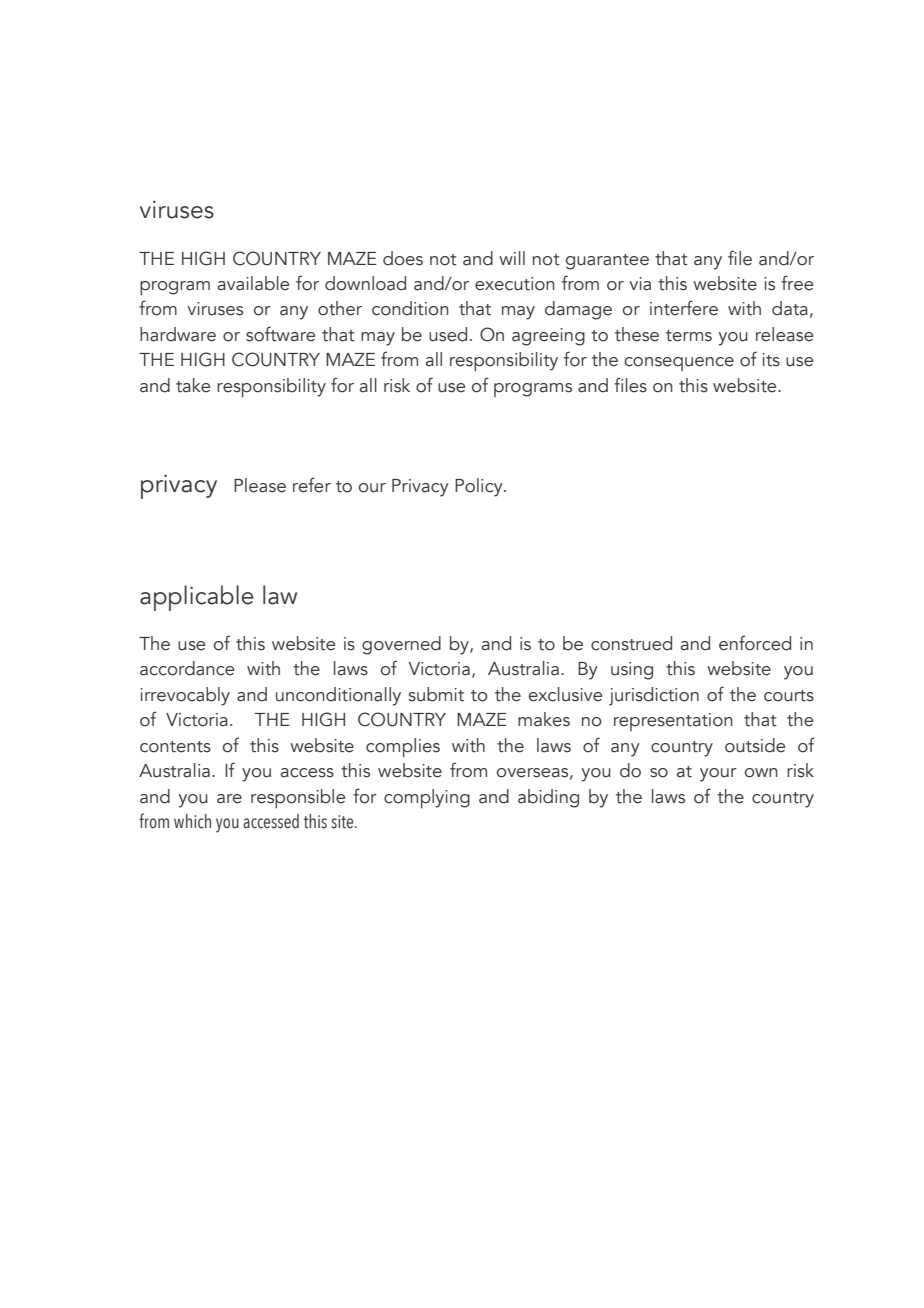 The height and width of the document is (1308, 924). What do you see at coordinates (260, 485) in the document?
I see `Please` at bounding box center [260, 485].
